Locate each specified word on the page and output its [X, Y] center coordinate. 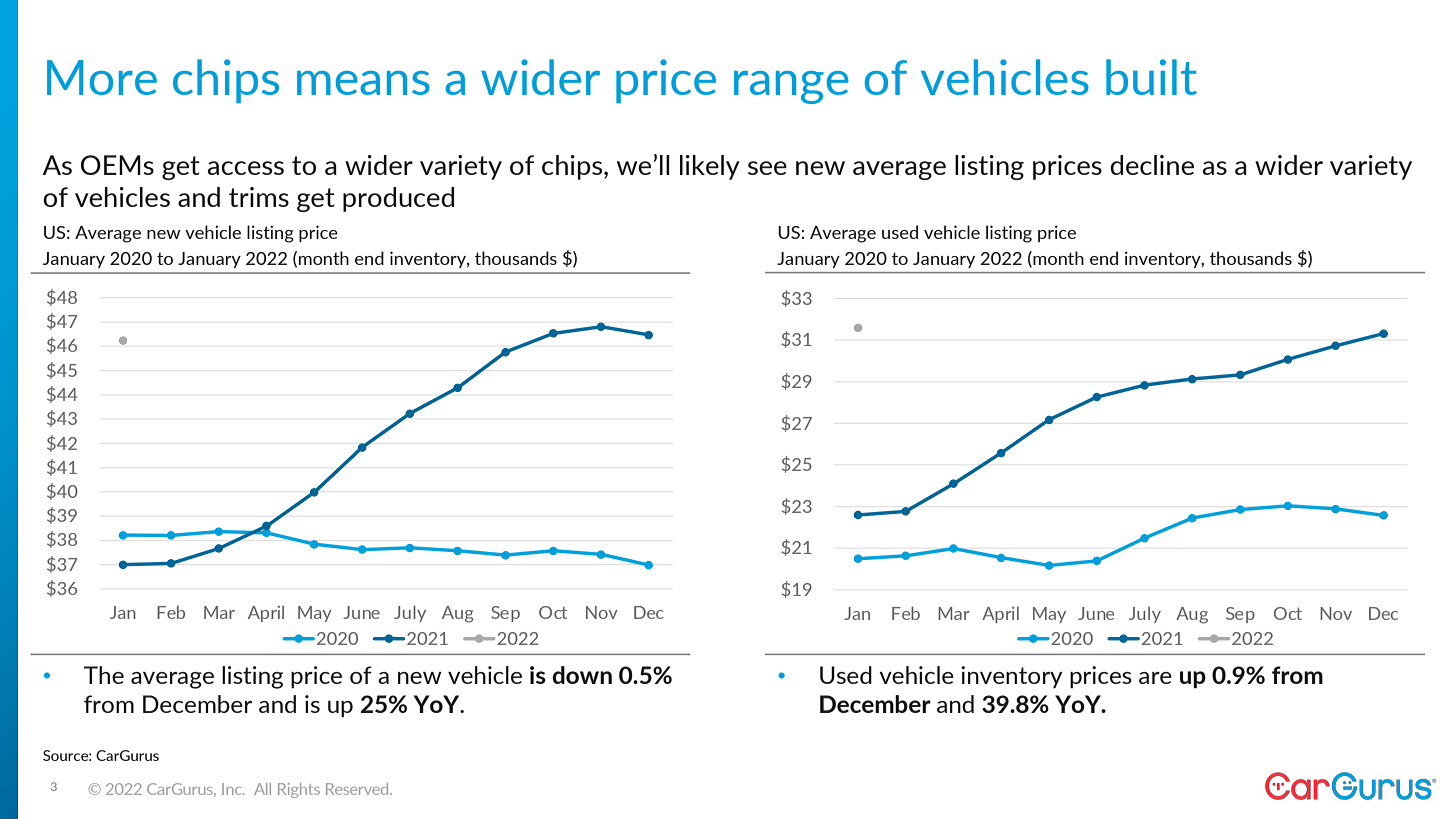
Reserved [358, 789]
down [582, 675]
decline [1152, 165]
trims [259, 197]
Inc [233, 789]
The [104, 675]
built [1151, 77]
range [791, 87]
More [102, 77]
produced [398, 199]
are [1155, 678]
